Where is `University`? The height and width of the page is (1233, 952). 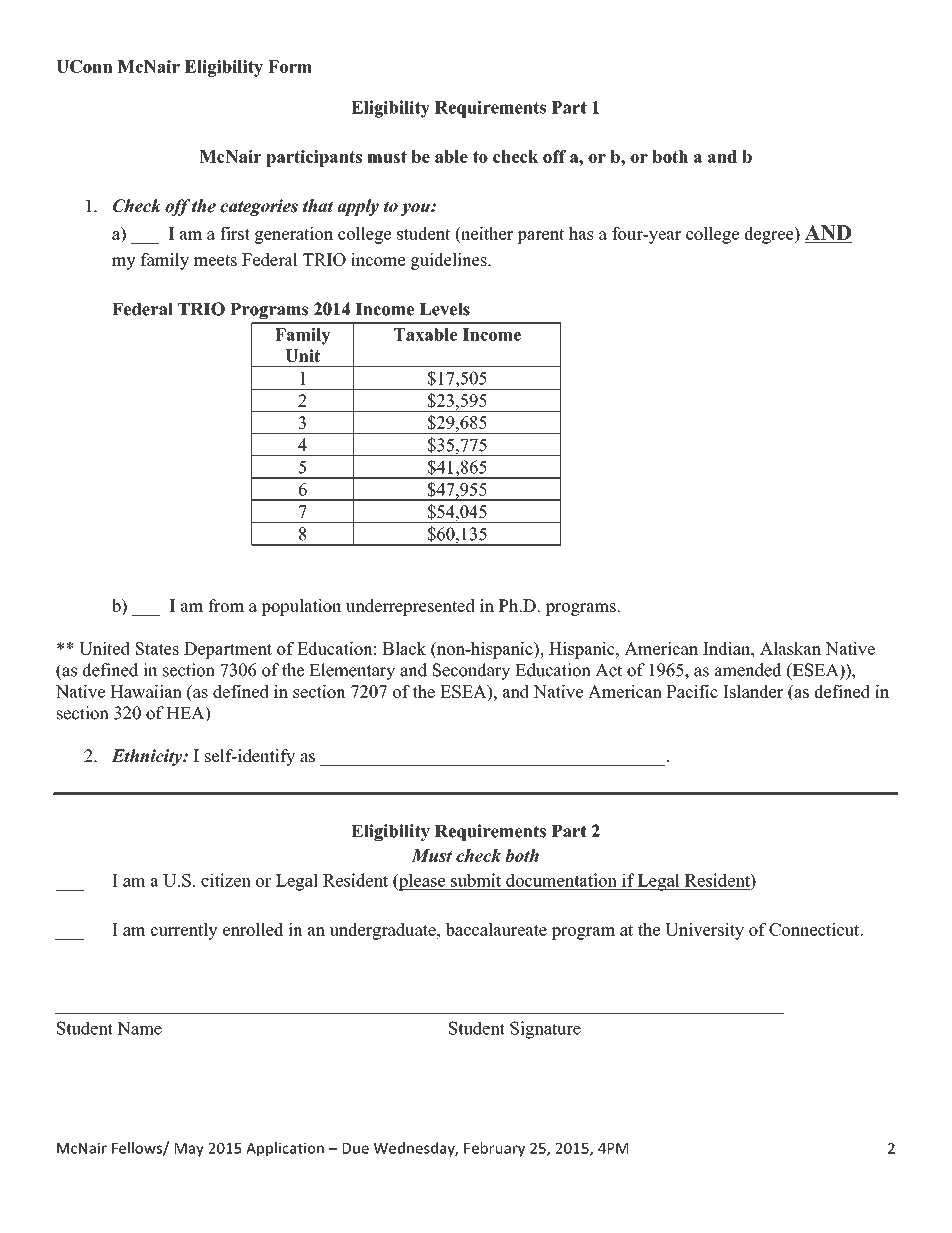 University is located at coordinates (704, 931).
